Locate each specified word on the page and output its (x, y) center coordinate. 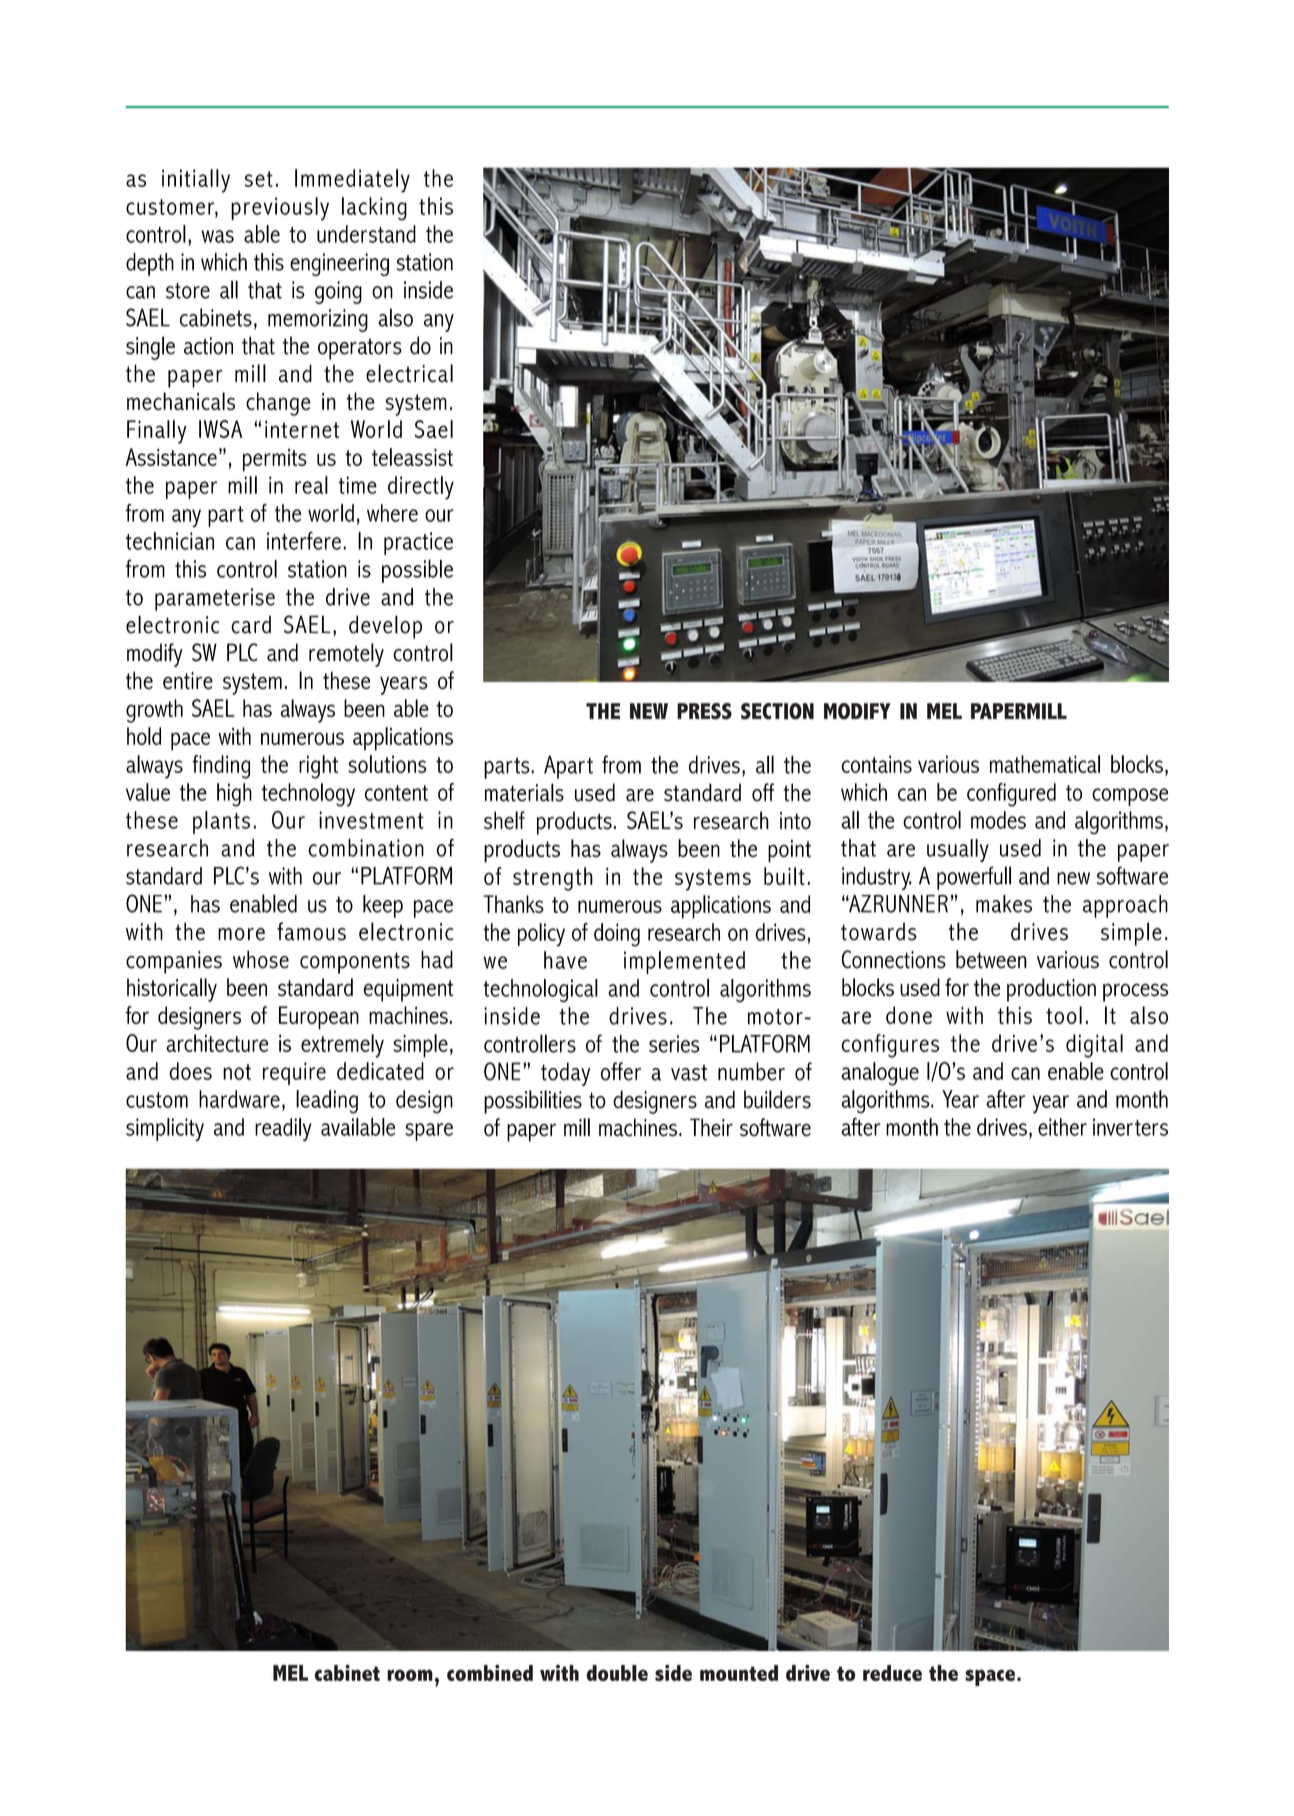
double (617, 1673)
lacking (374, 209)
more (241, 934)
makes (1004, 904)
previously (280, 209)
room (410, 1675)
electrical (409, 373)
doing (617, 935)
